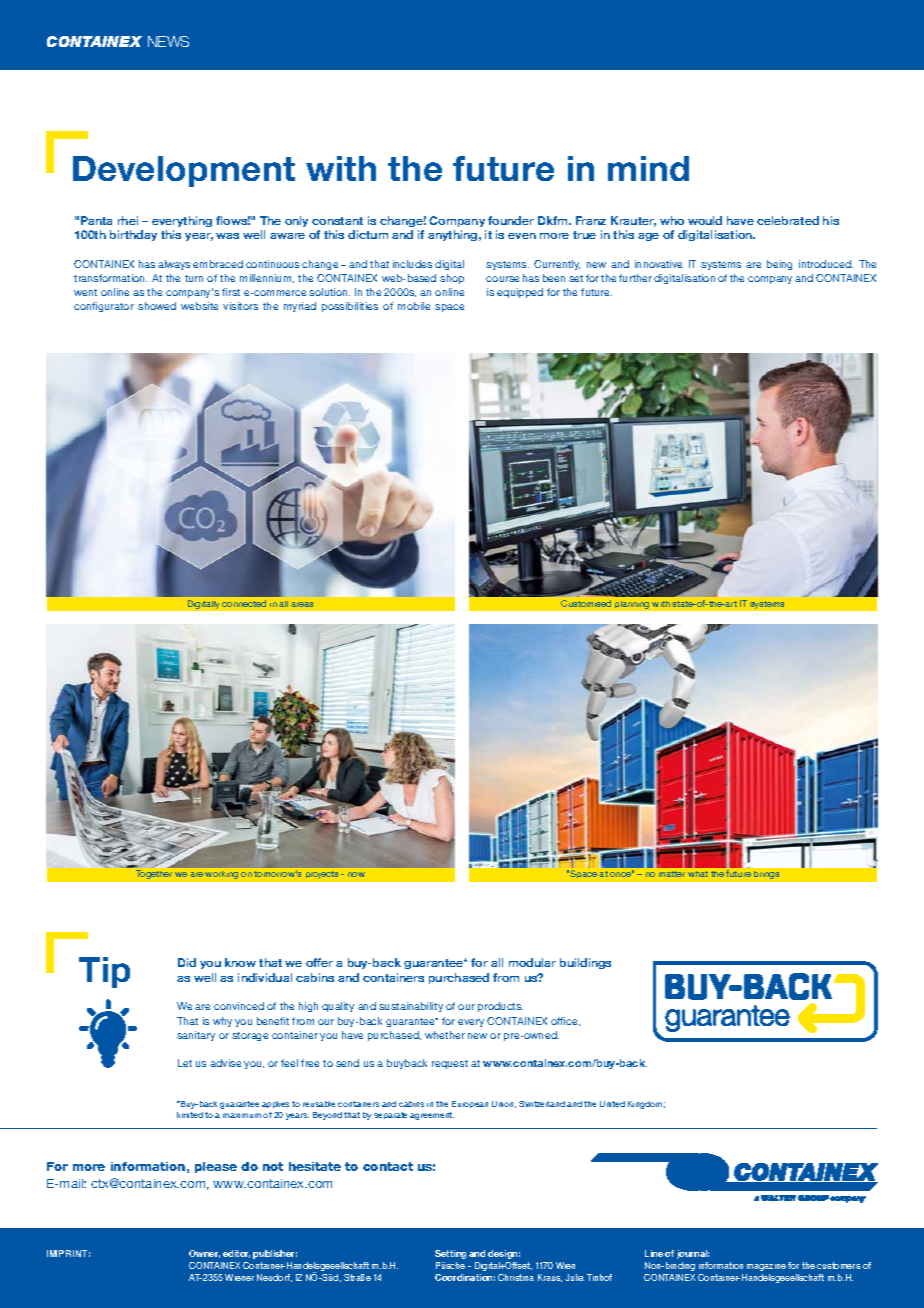 Image resolution: width=924 pixels, height=1308 pixels. I want to click on Owner, so click(204, 1254).
